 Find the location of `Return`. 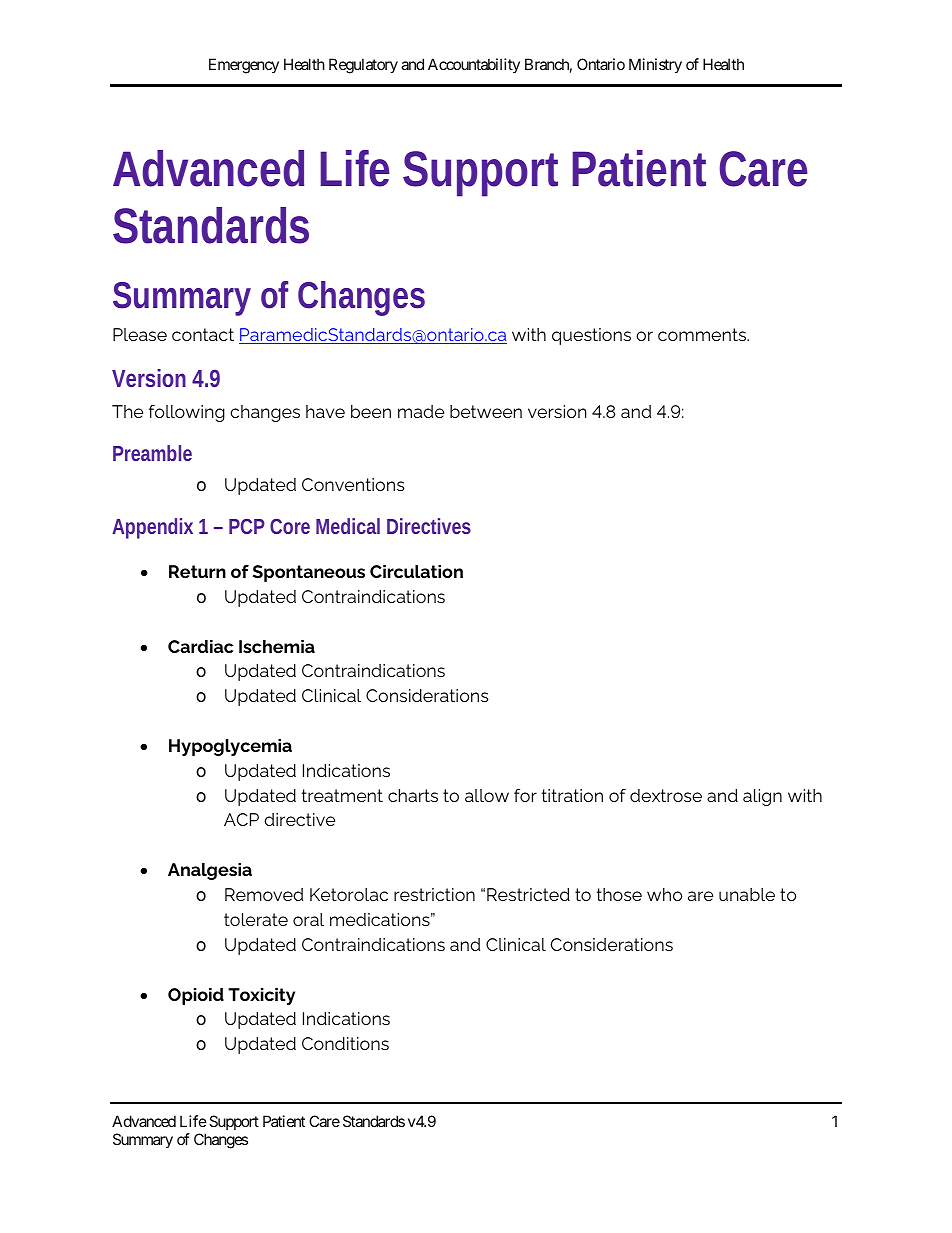

Return is located at coordinates (197, 571).
